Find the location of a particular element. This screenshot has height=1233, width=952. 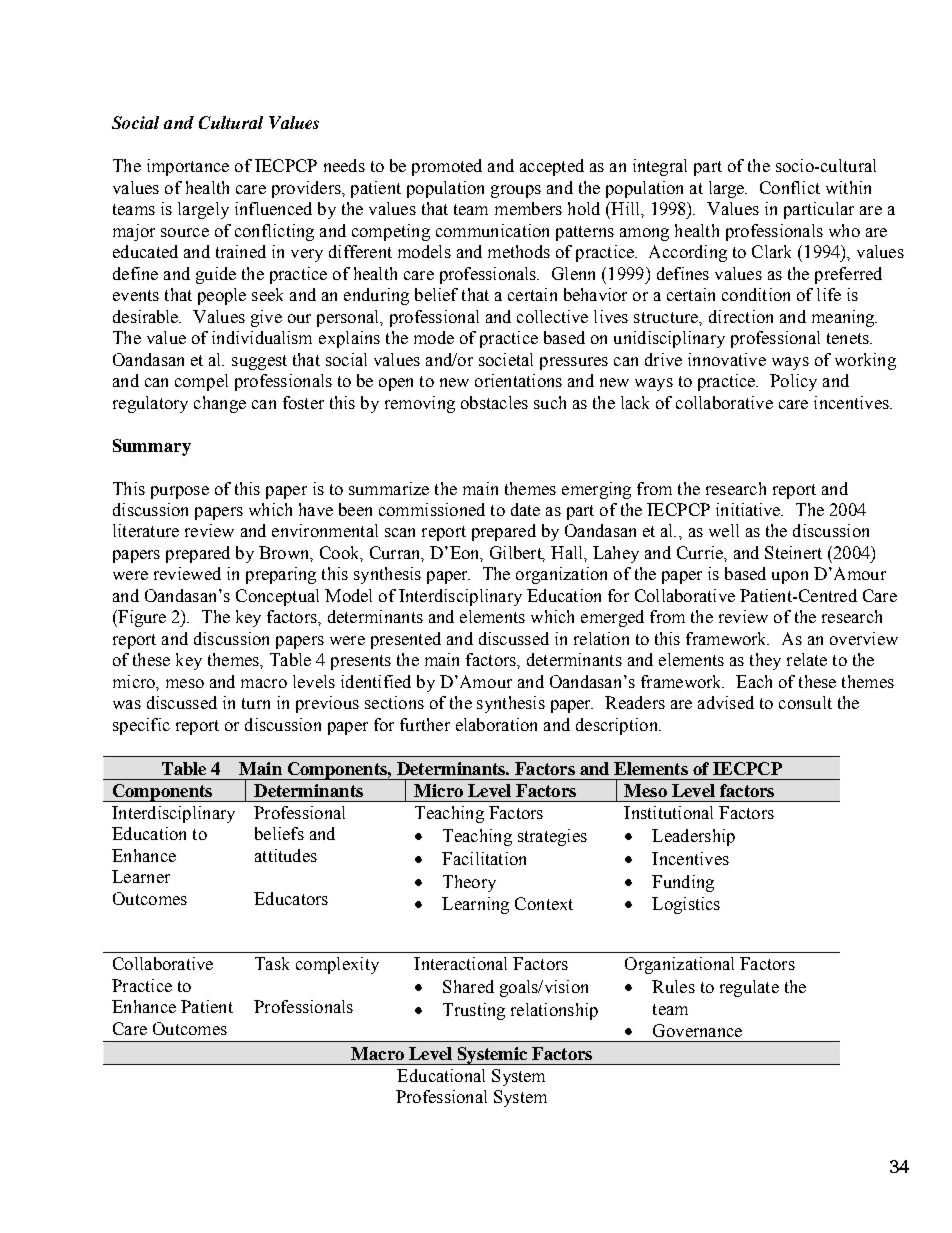

within is located at coordinates (848, 187).
